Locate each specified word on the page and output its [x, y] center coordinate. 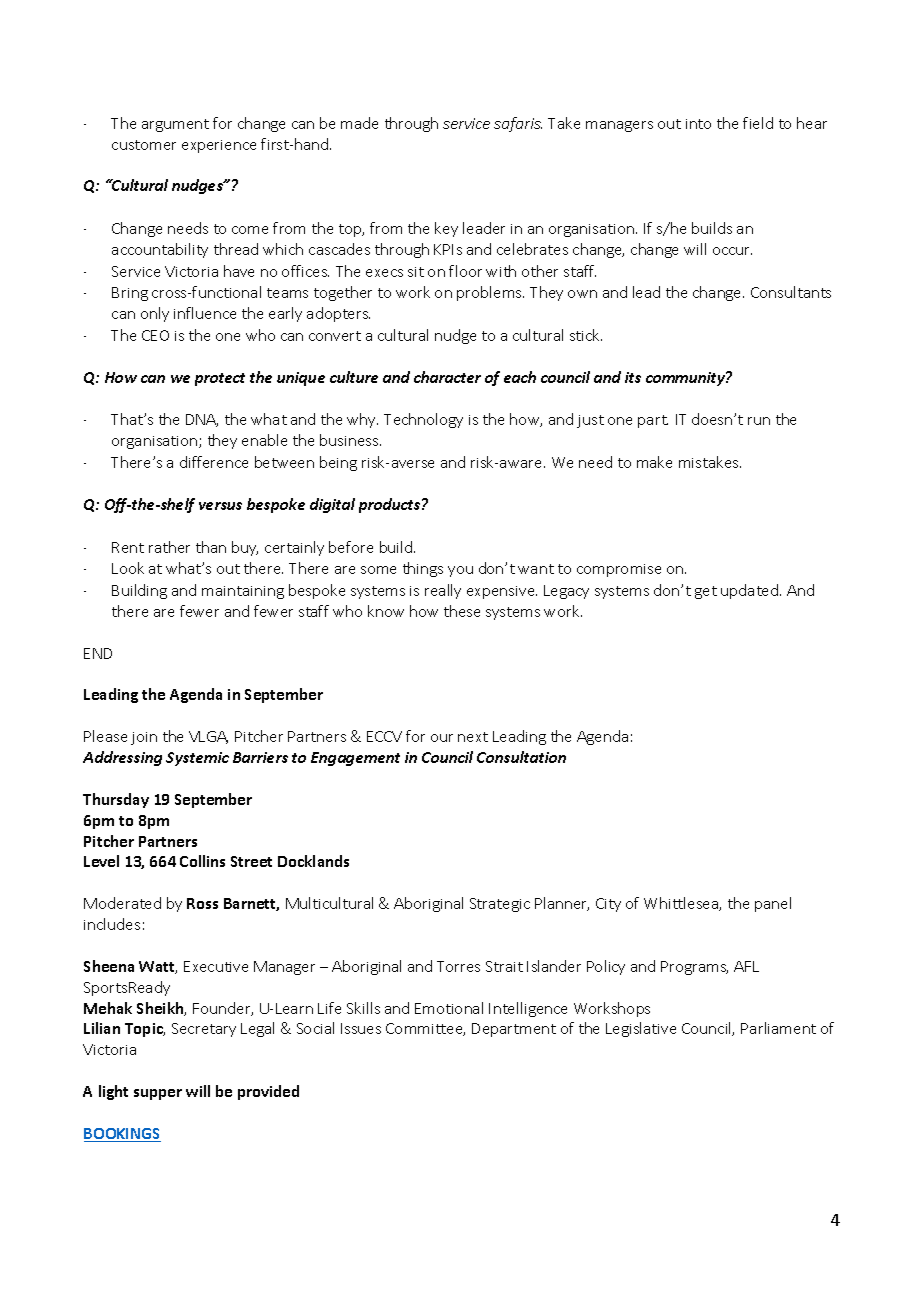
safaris [518, 124]
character [447, 377]
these [462, 611]
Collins [202, 861]
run [759, 421]
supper [158, 1094]
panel [773, 904]
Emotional [449, 1008]
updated [749, 591]
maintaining [243, 592]
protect [220, 379]
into [698, 124]
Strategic [500, 905]
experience [219, 146]
